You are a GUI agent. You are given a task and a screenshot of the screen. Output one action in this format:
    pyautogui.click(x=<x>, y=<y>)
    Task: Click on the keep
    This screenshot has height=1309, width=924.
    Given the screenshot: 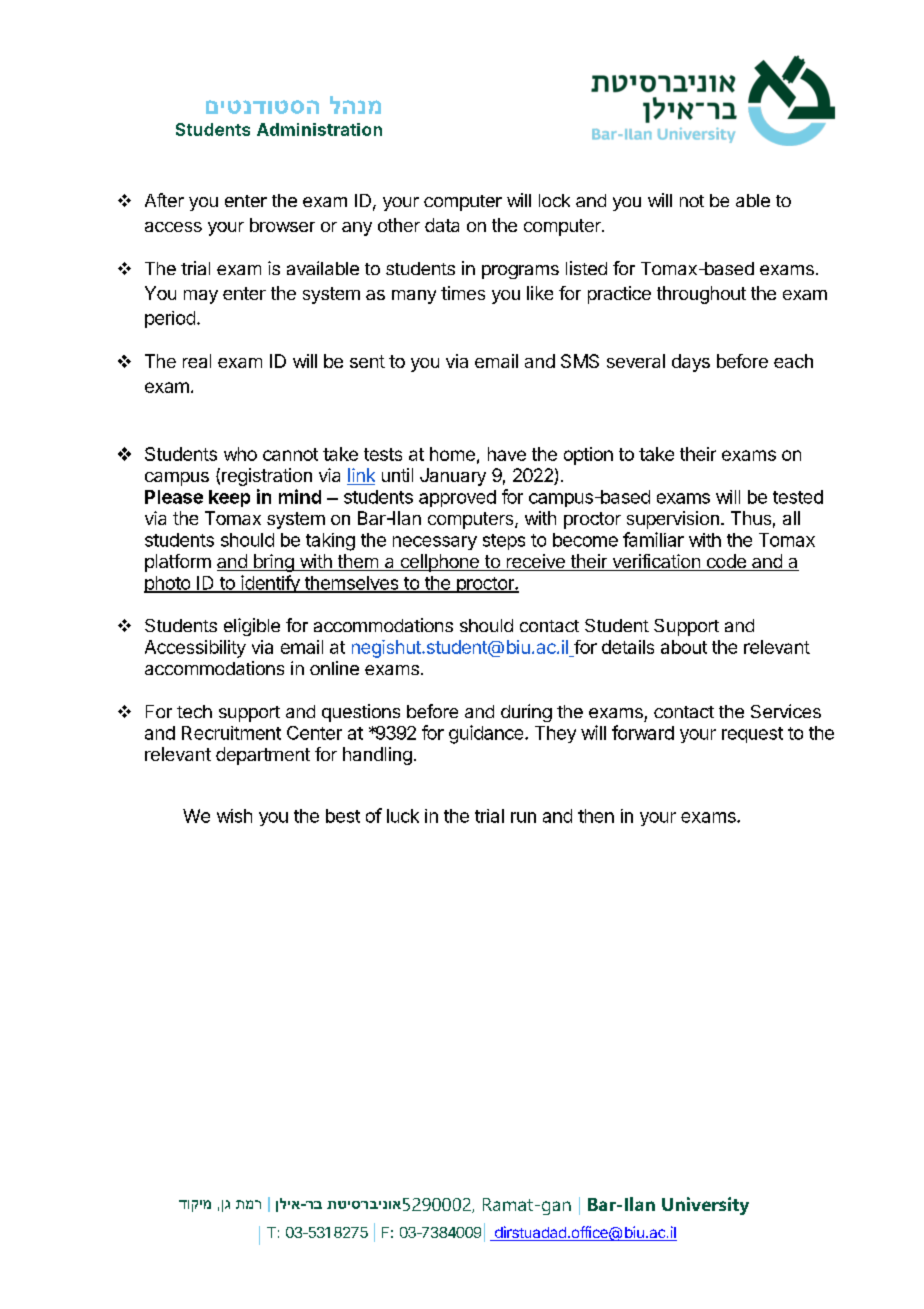 What is the action you would take?
    pyautogui.click(x=229, y=498)
